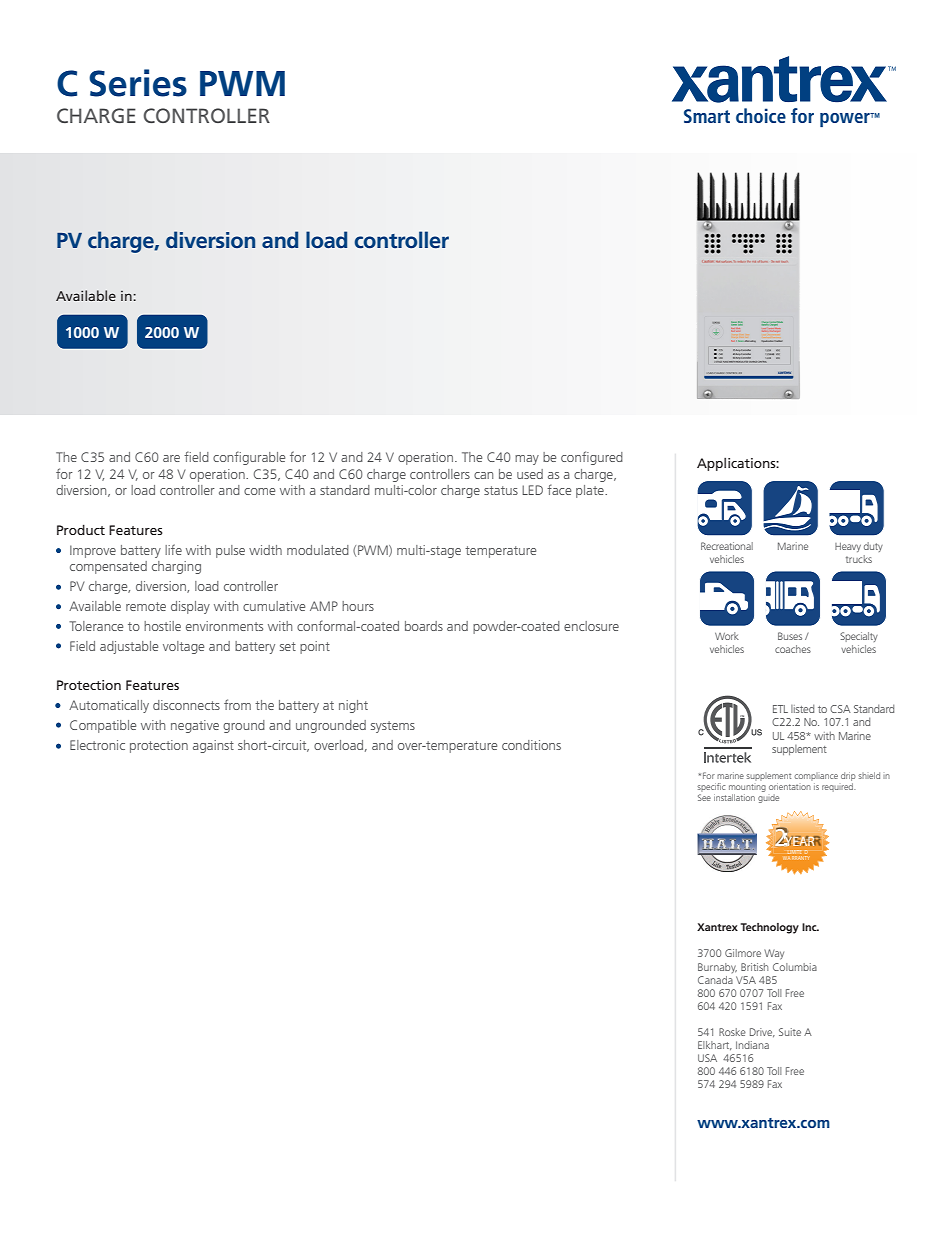 Image resolution: width=952 pixels, height=1233 pixels. I want to click on configured, so click(592, 458).
